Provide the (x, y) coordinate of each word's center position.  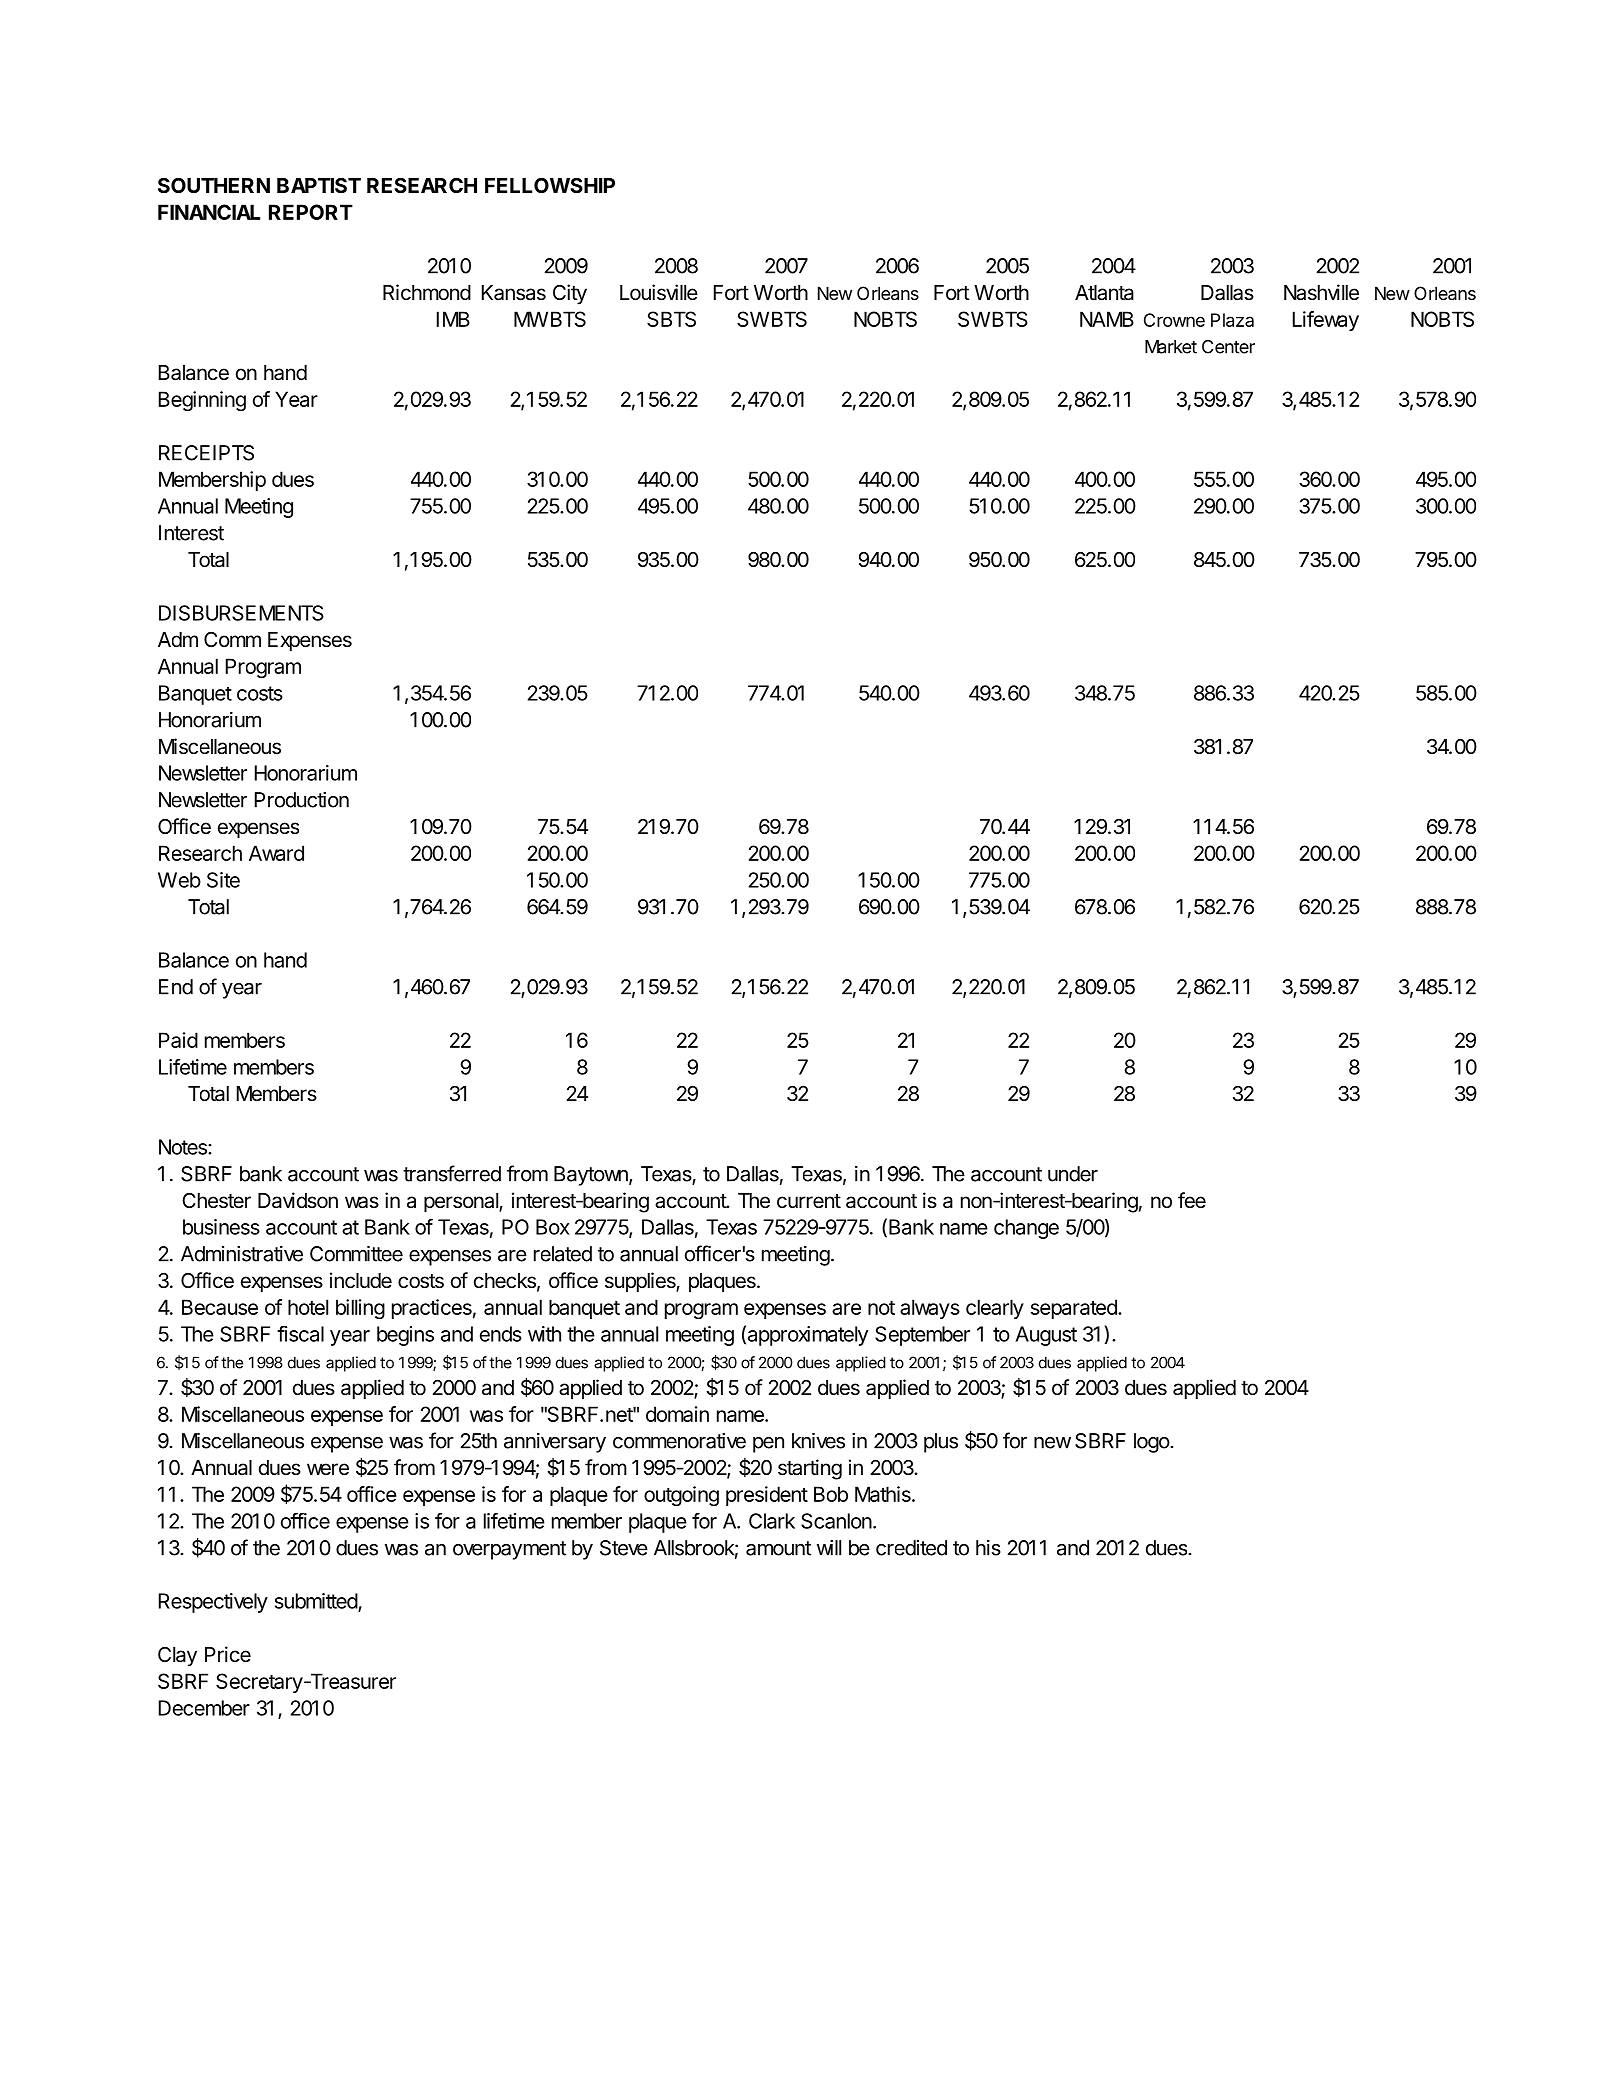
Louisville (659, 292)
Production (302, 800)
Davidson (298, 1200)
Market (1171, 347)
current (809, 1201)
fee (1192, 1200)
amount (778, 1548)
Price (228, 1654)
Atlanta (1104, 293)
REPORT (311, 212)
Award (276, 853)
